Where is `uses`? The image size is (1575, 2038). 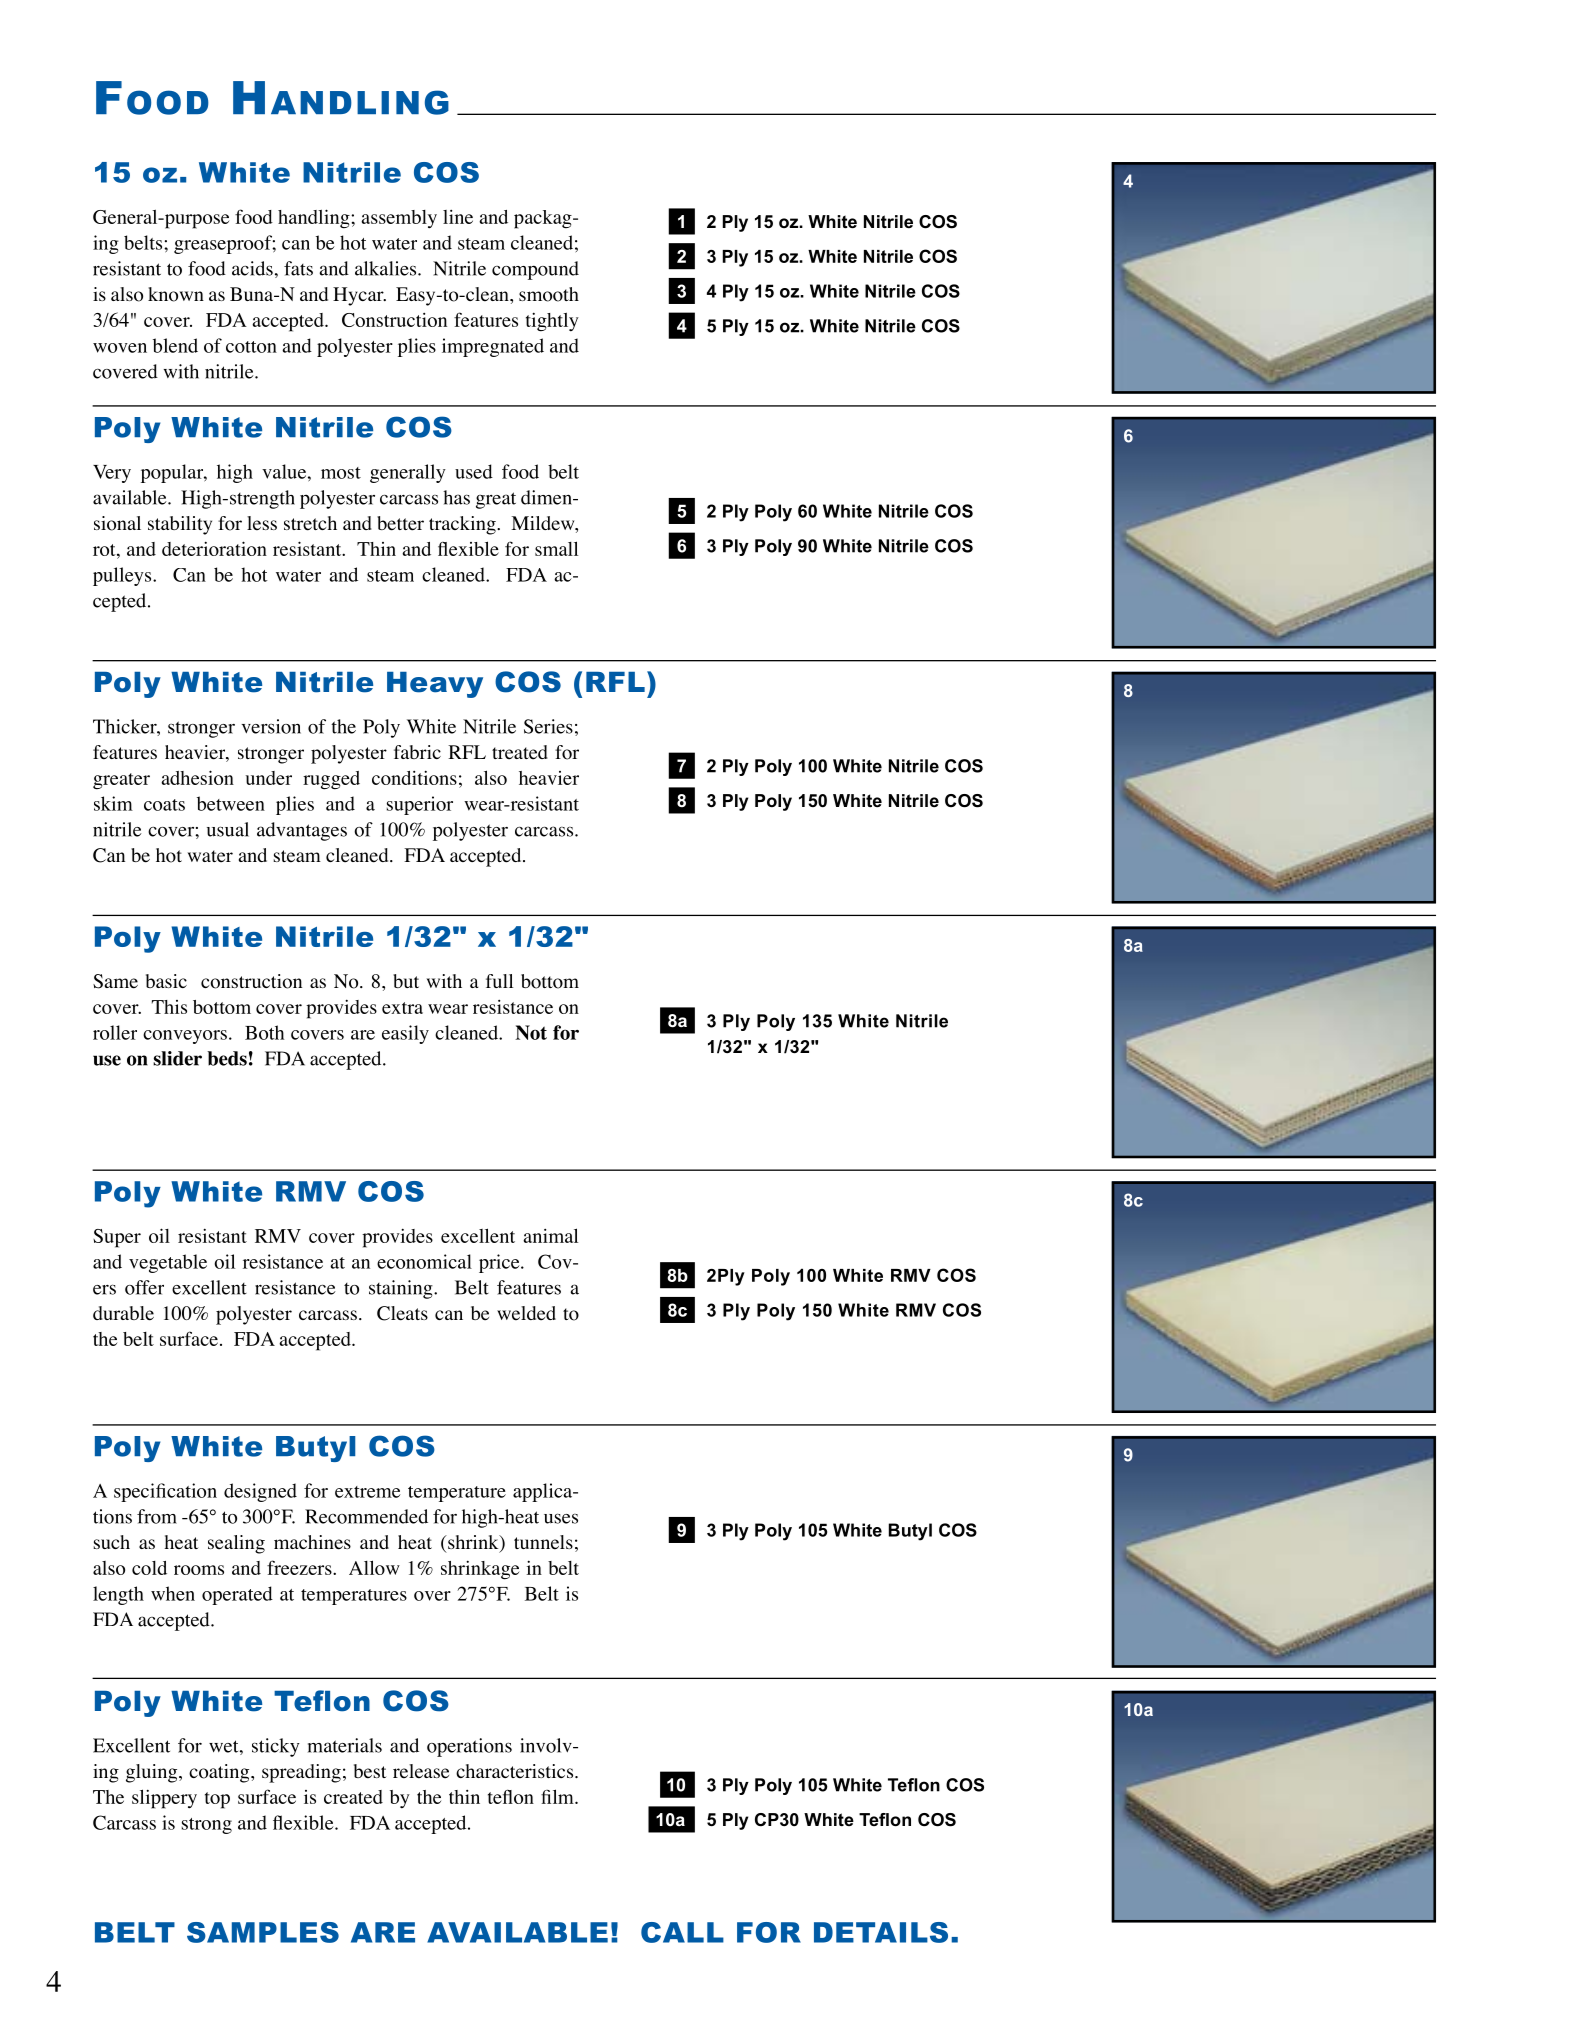
uses is located at coordinates (561, 1518).
